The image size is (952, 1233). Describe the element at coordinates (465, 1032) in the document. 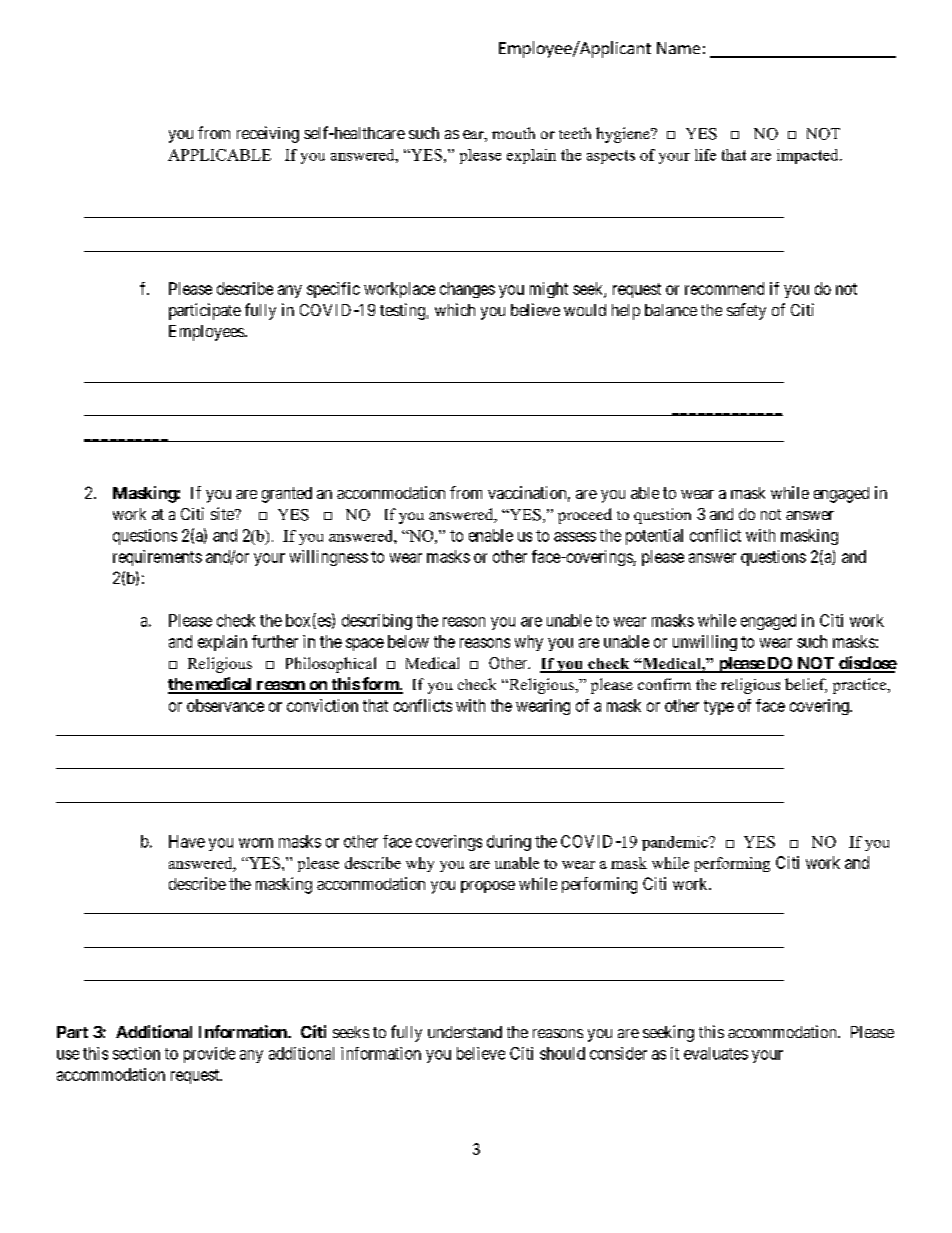

I see `understand` at that location.
